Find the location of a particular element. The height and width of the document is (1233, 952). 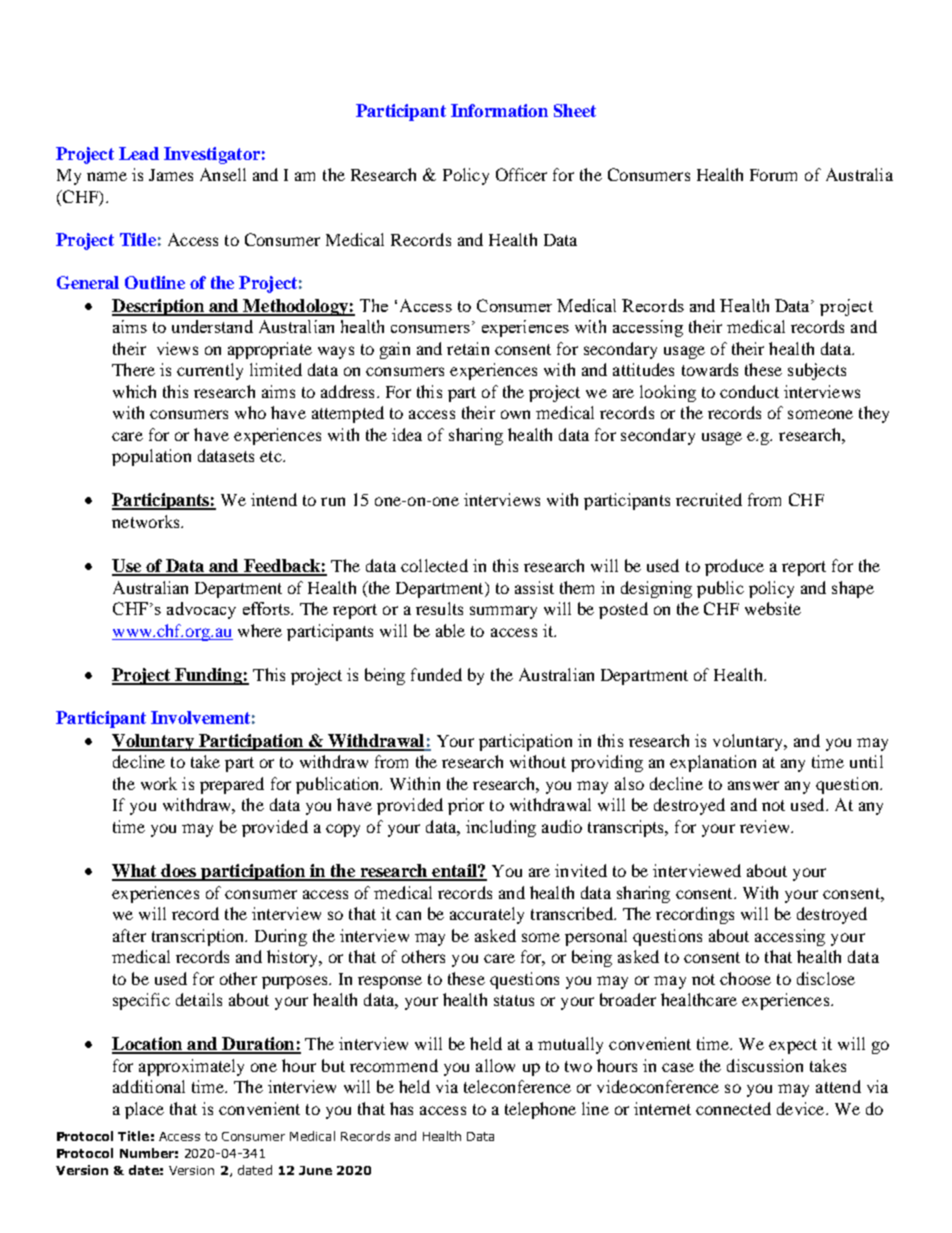

choose is located at coordinates (745, 978).
